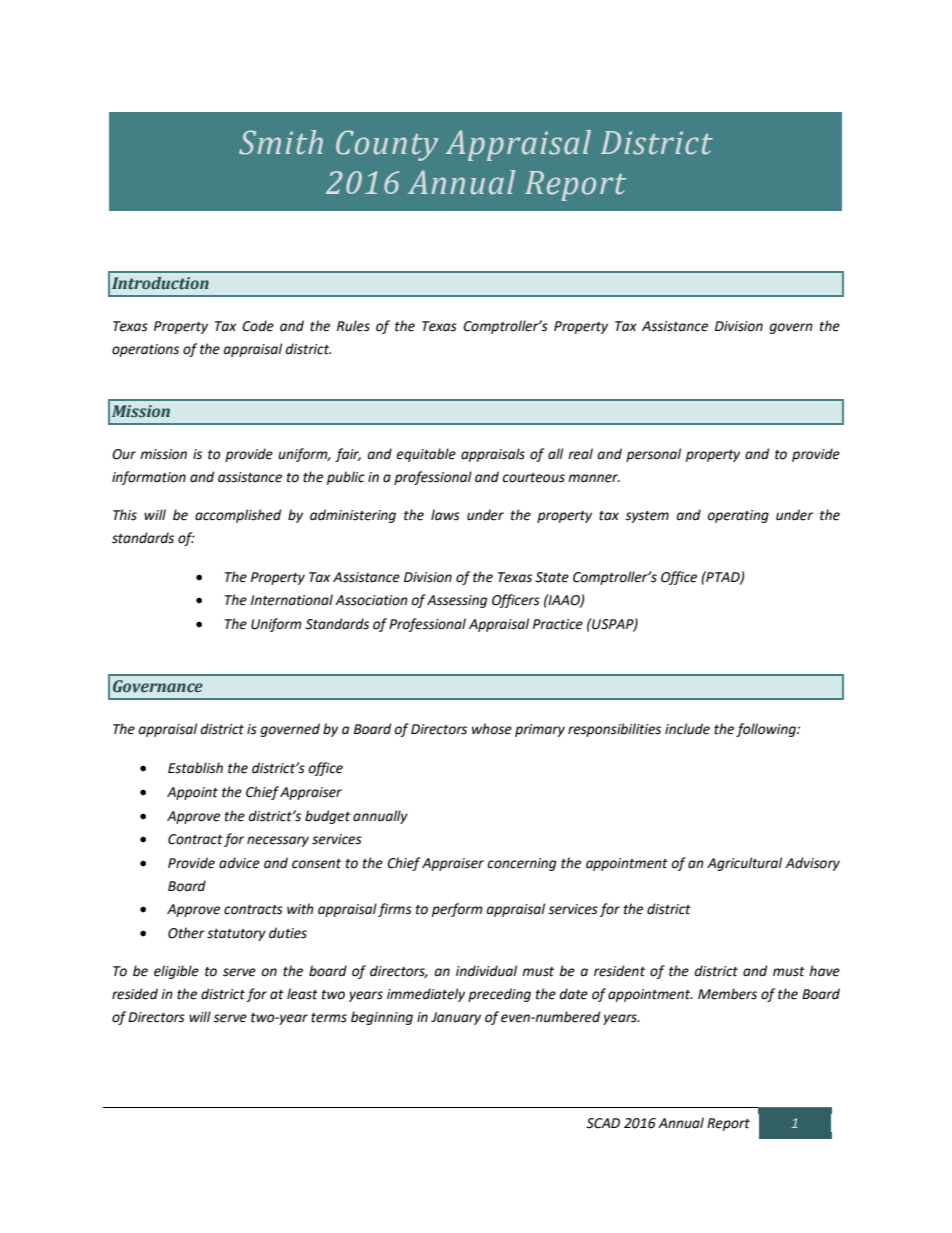 The height and width of the screenshot is (1233, 952). Describe the element at coordinates (387, 145) in the screenshot. I see `County` at that location.
